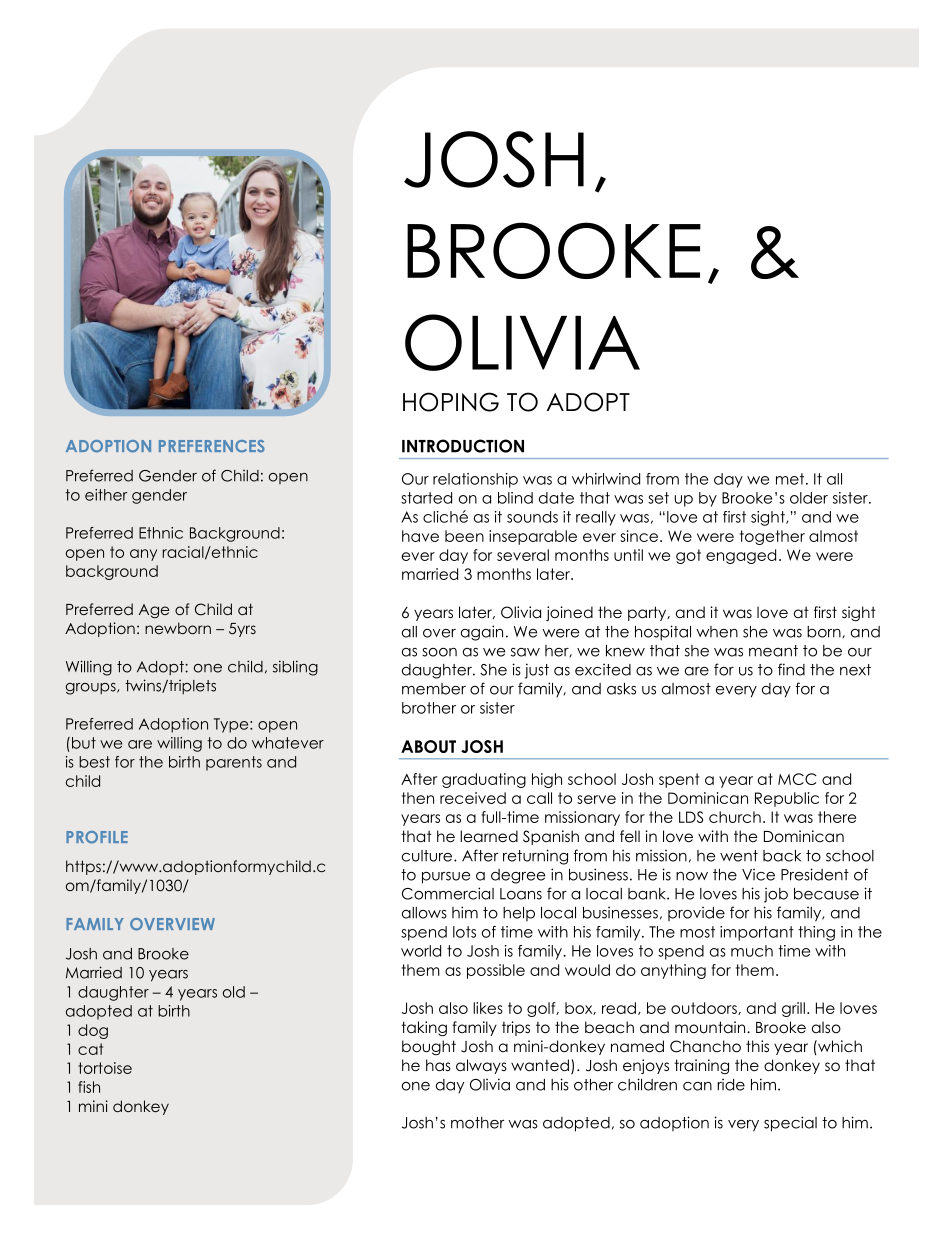  What do you see at coordinates (741, 556) in the screenshot?
I see `engaged` at bounding box center [741, 556].
